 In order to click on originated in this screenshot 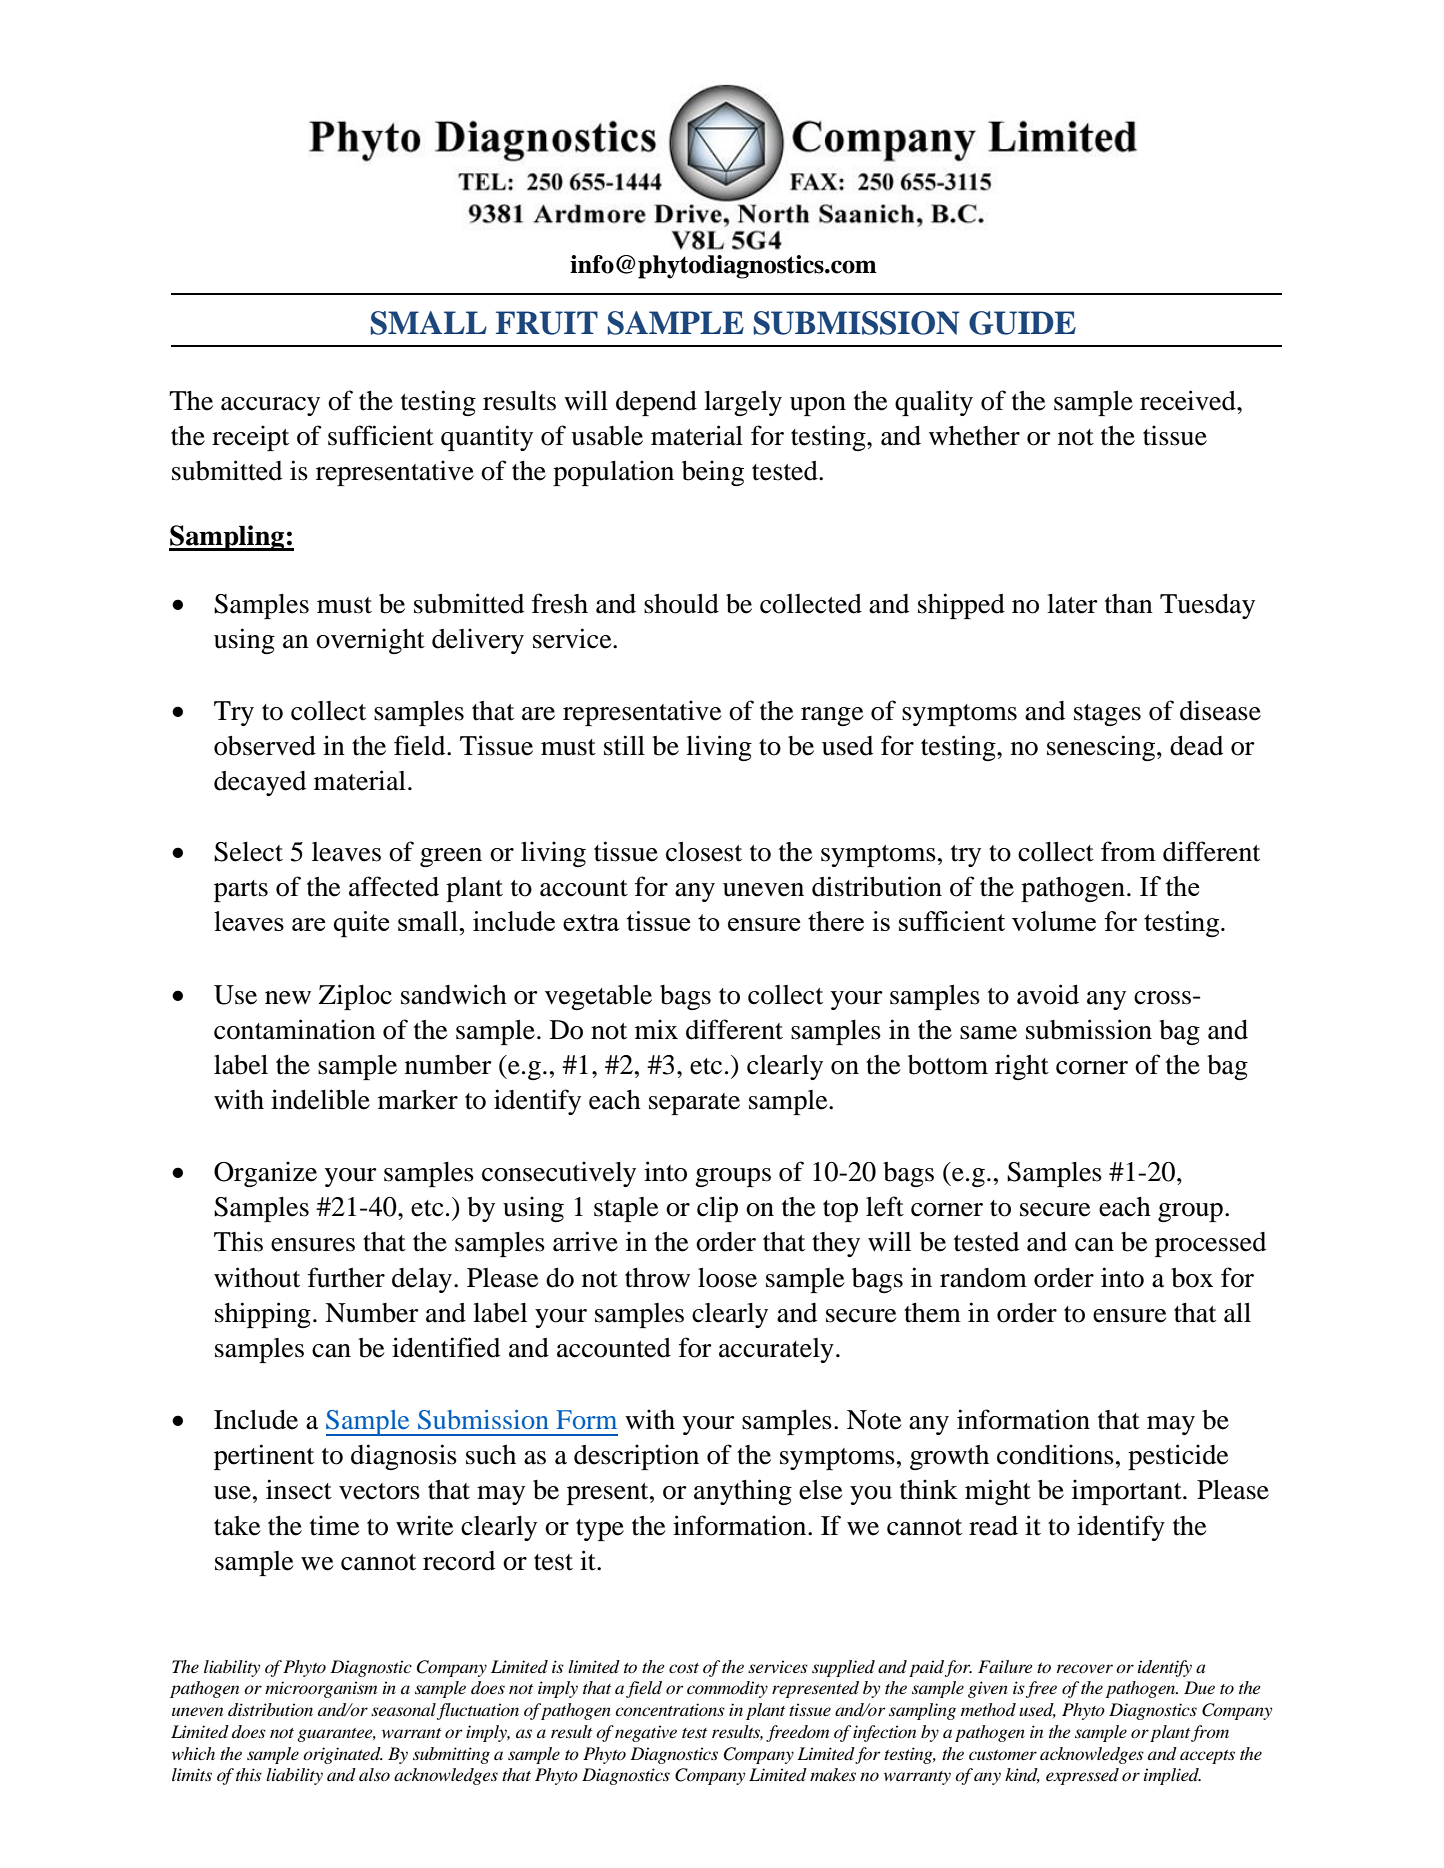, I will do `click(343, 1755)`.
